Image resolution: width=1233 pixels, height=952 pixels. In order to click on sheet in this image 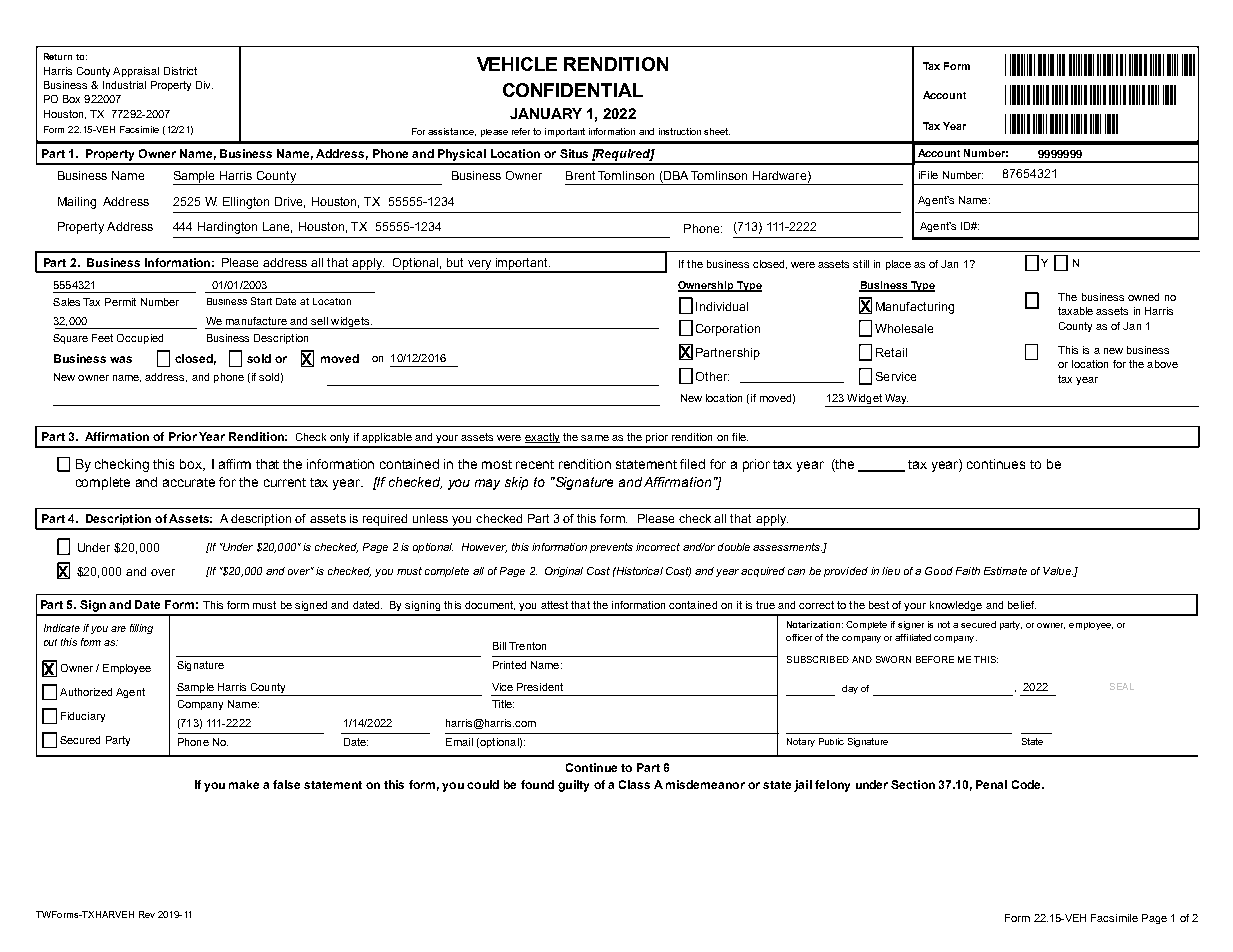, I will do `click(717, 131)`.
